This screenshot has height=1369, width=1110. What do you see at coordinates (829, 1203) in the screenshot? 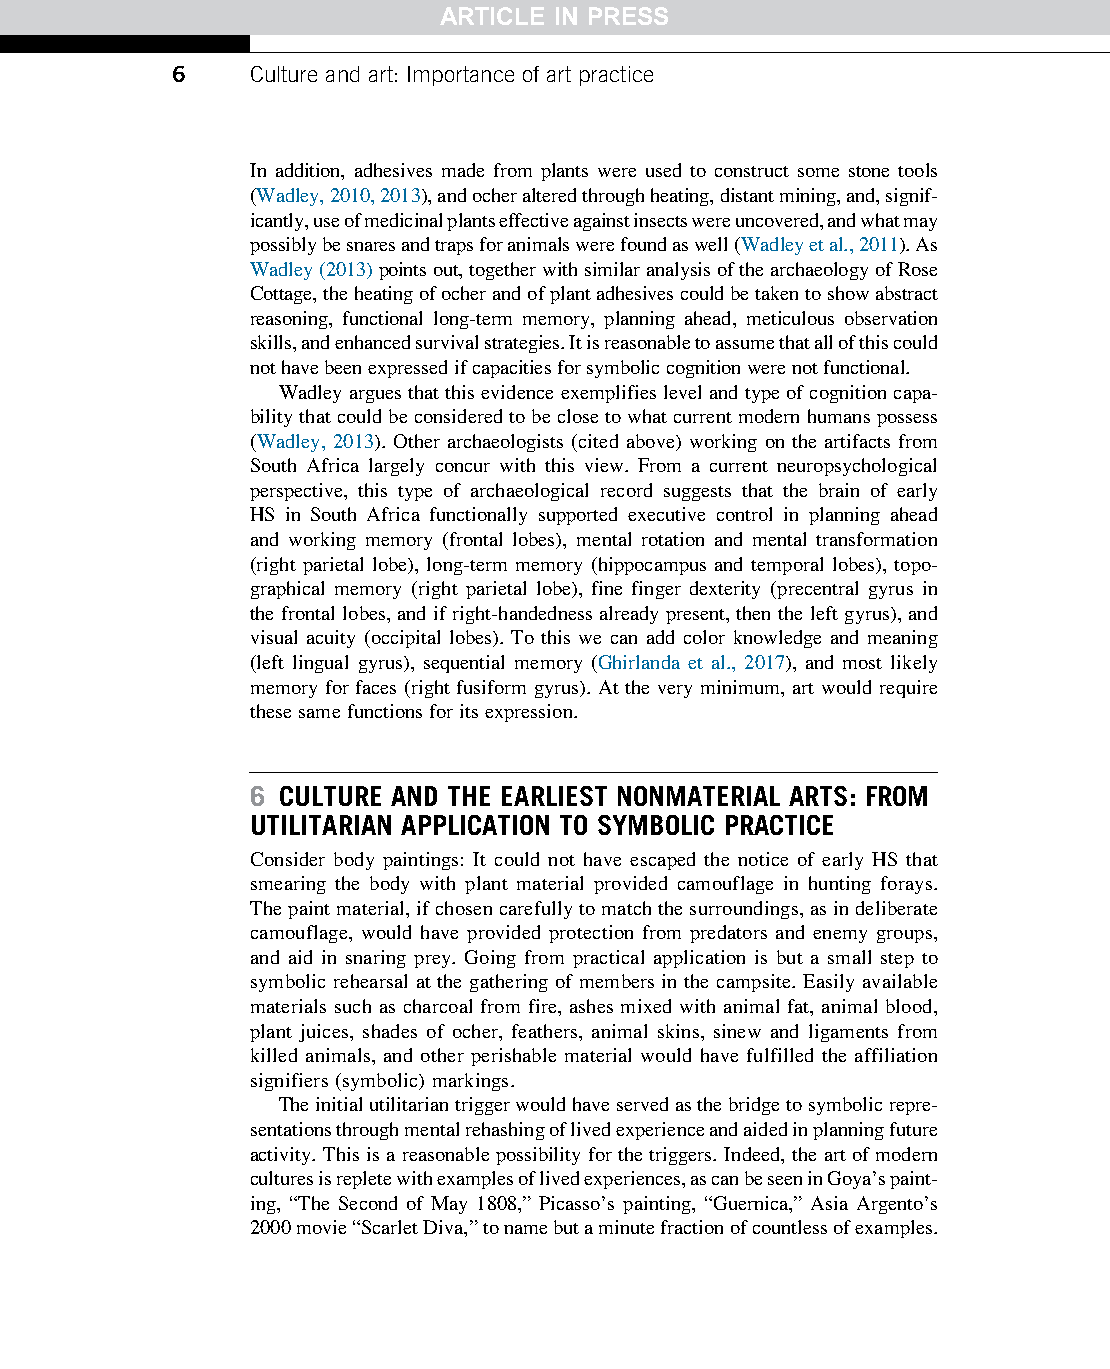
I see `Asia` at bounding box center [829, 1203].
